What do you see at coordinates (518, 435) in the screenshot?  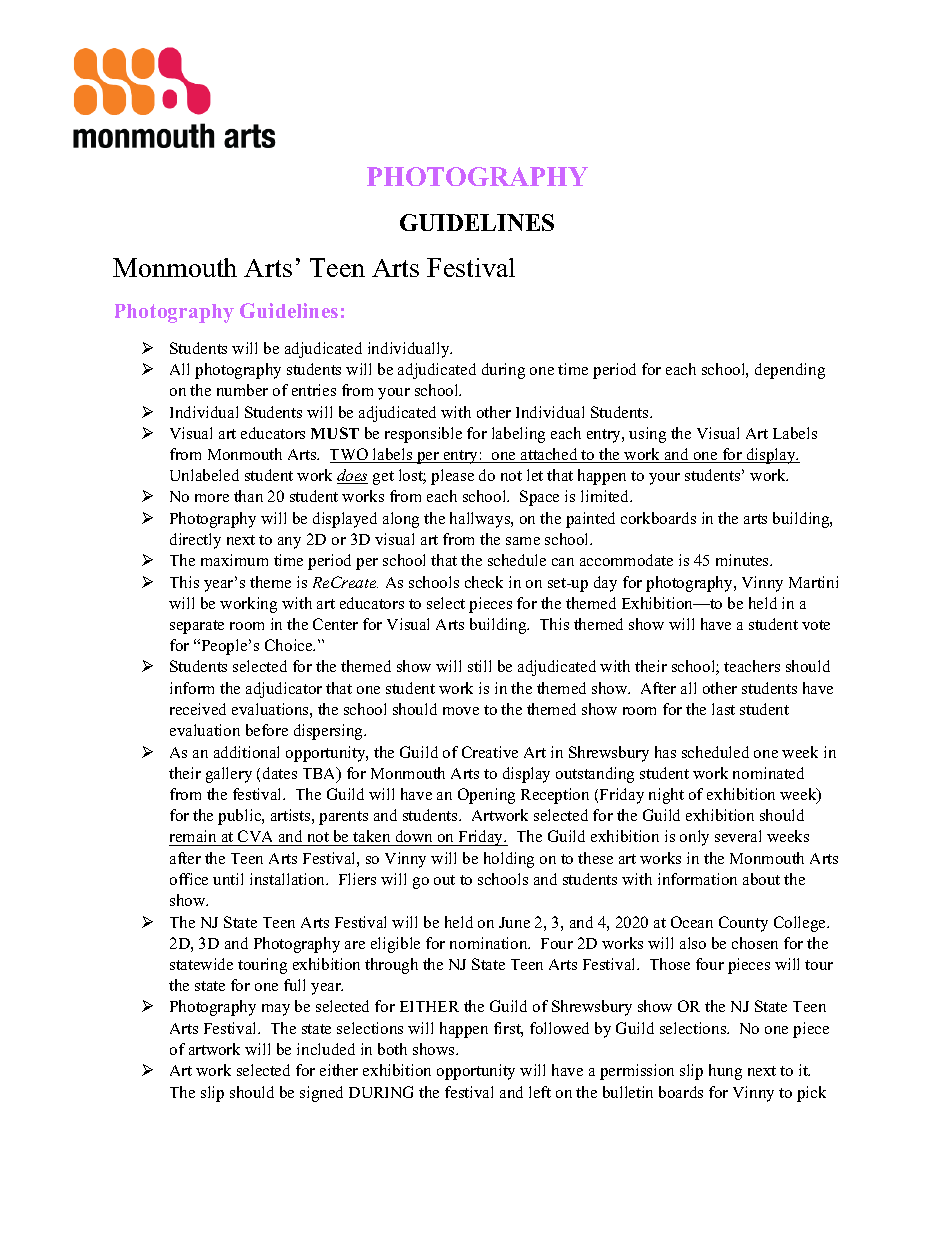 I see `labeling` at bounding box center [518, 435].
